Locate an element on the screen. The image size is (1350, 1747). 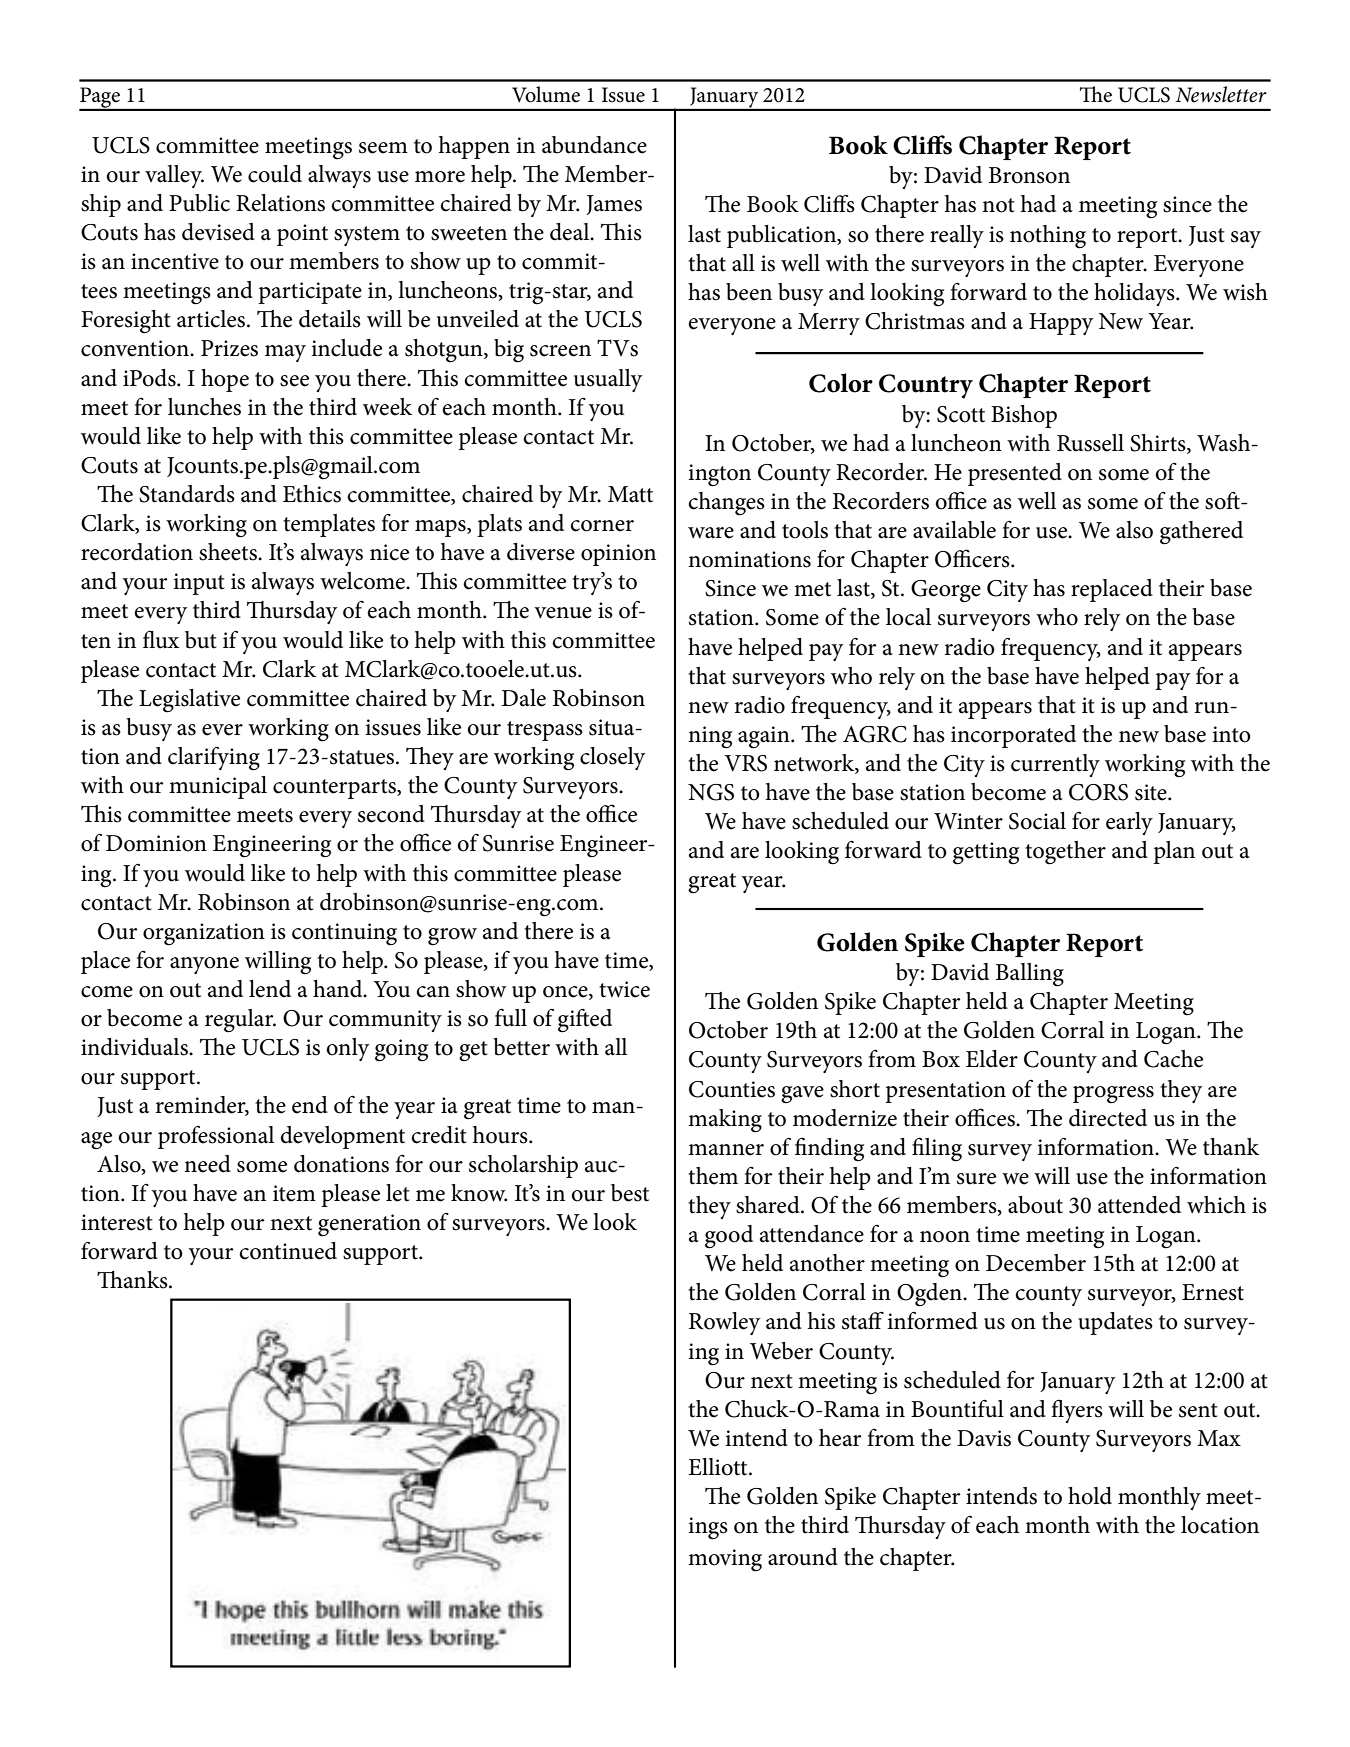
could is located at coordinates (275, 174).
